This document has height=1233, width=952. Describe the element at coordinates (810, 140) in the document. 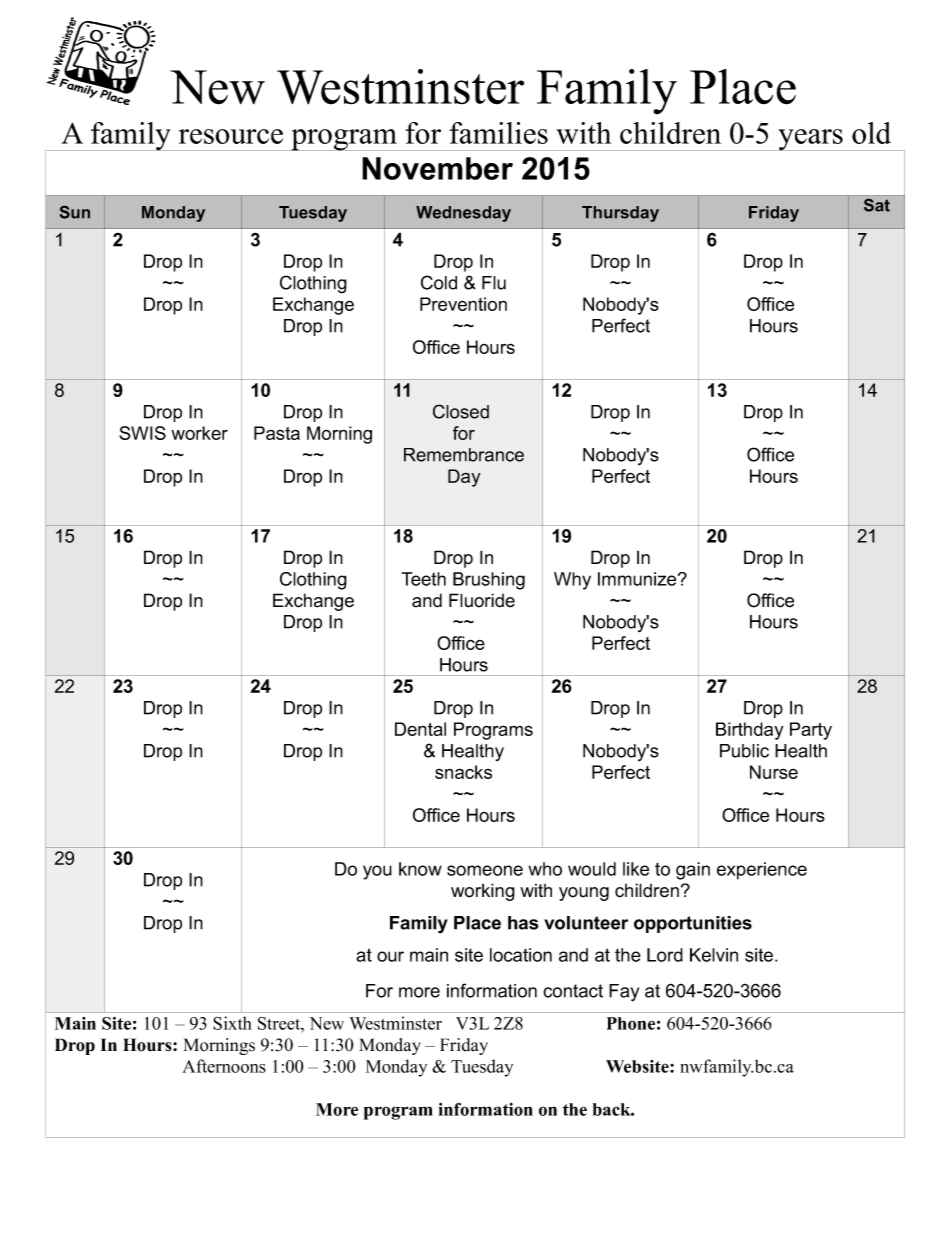

I see `years` at that location.
